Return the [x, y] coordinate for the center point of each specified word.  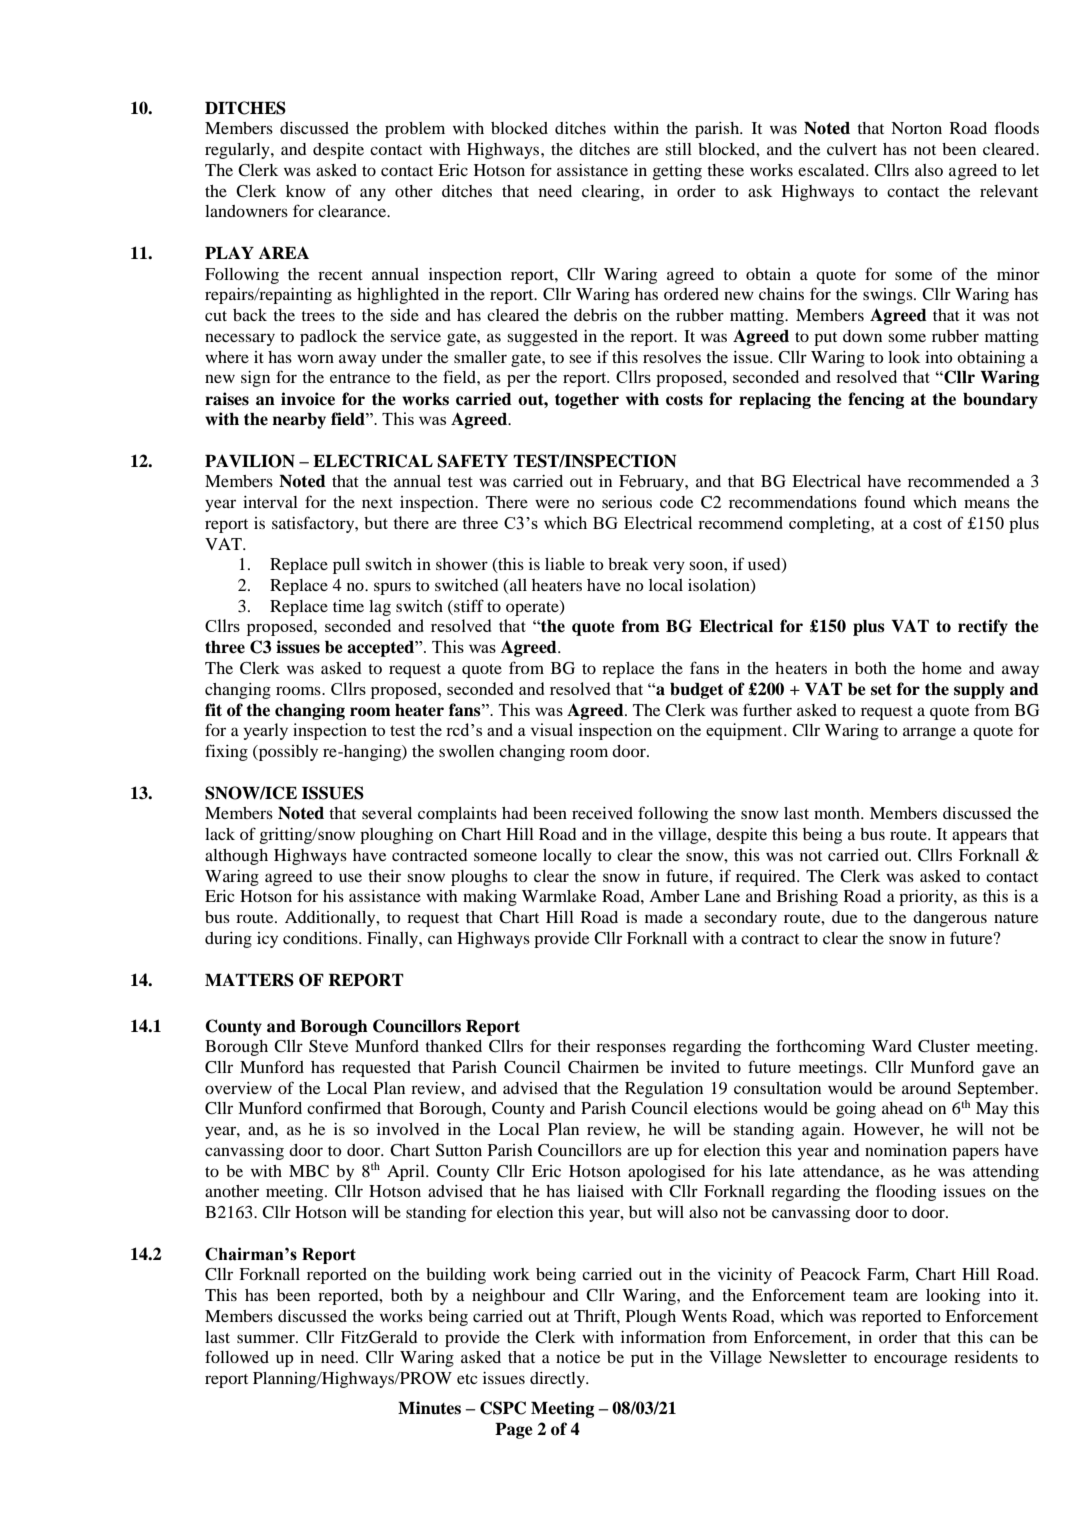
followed [237, 1356]
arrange [929, 733]
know [306, 191]
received [602, 813]
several [387, 813]
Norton [916, 128]
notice [578, 1357]
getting [677, 172]
